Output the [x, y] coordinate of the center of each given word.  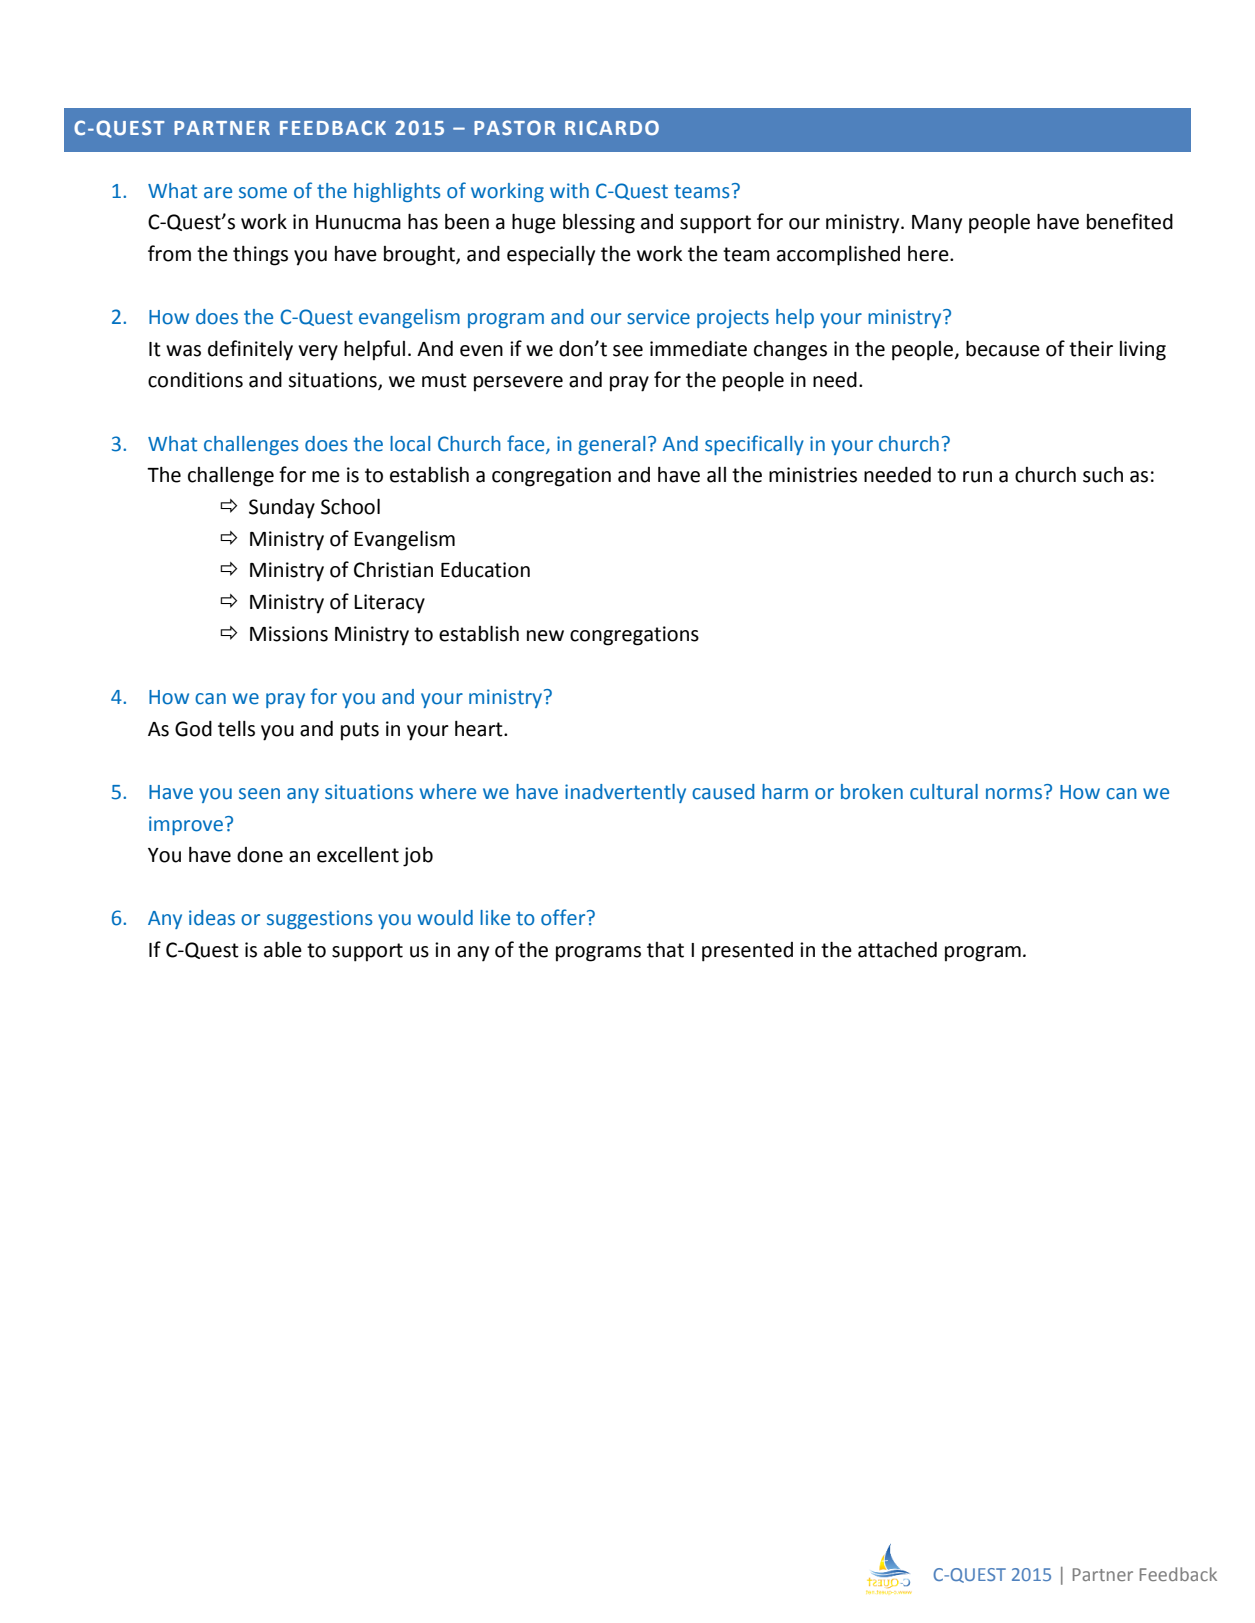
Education [485, 570]
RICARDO [612, 127]
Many [937, 224]
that [665, 950]
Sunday [282, 509]
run [977, 477]
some [263, 193]
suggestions [319, 919]
